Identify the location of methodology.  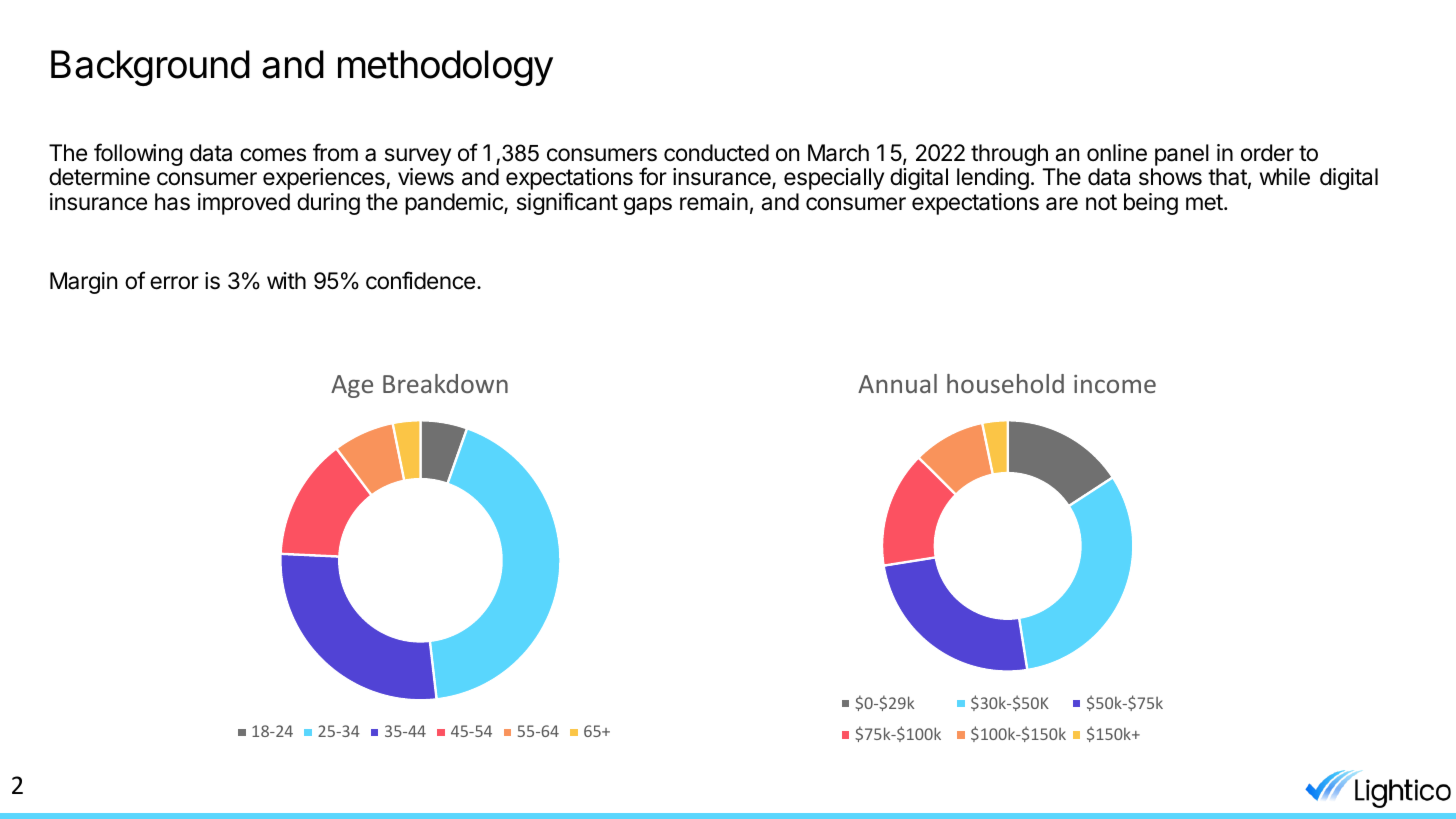
(445, 68).
